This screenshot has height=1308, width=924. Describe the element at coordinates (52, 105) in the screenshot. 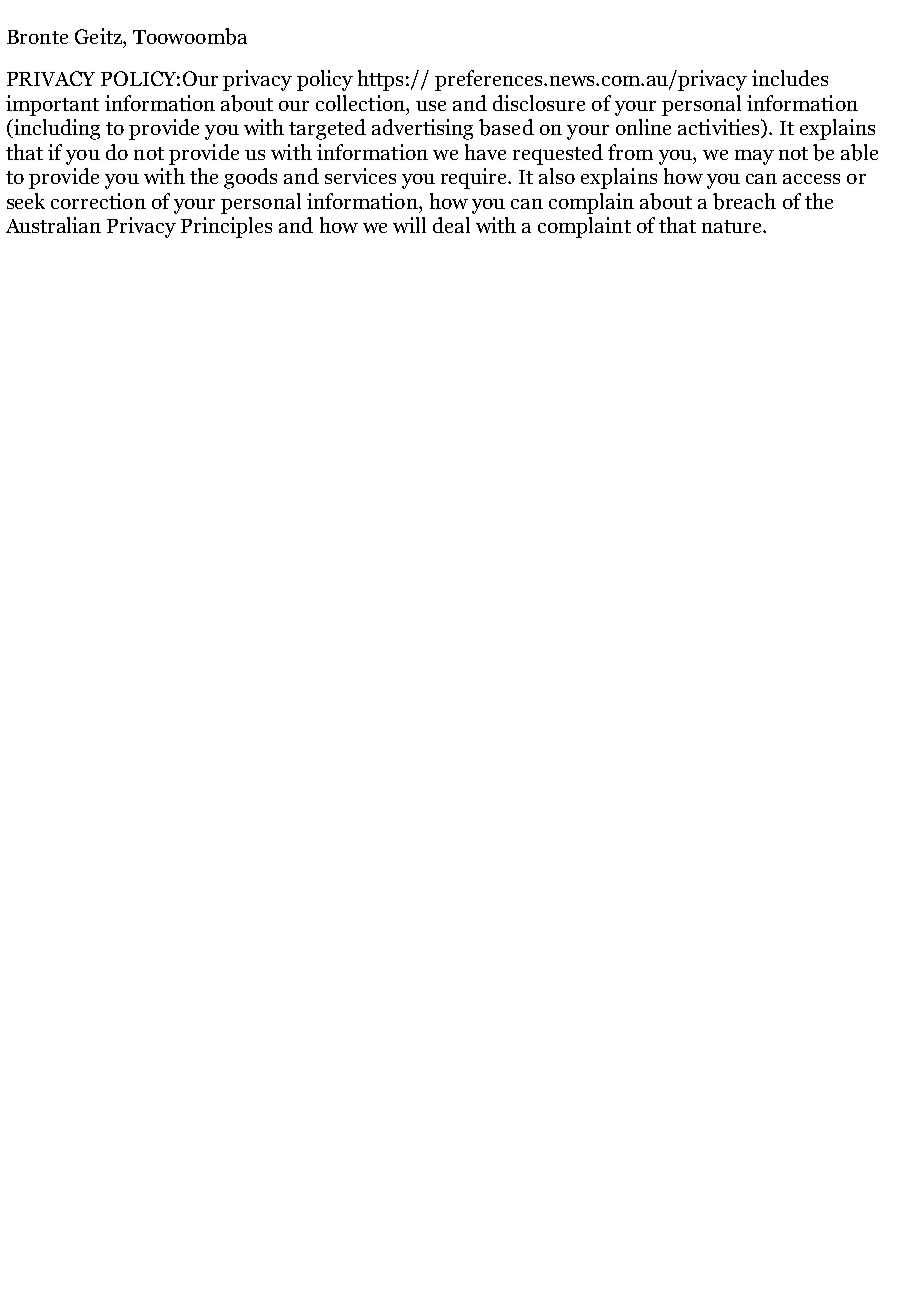

I see `important` at that location.
